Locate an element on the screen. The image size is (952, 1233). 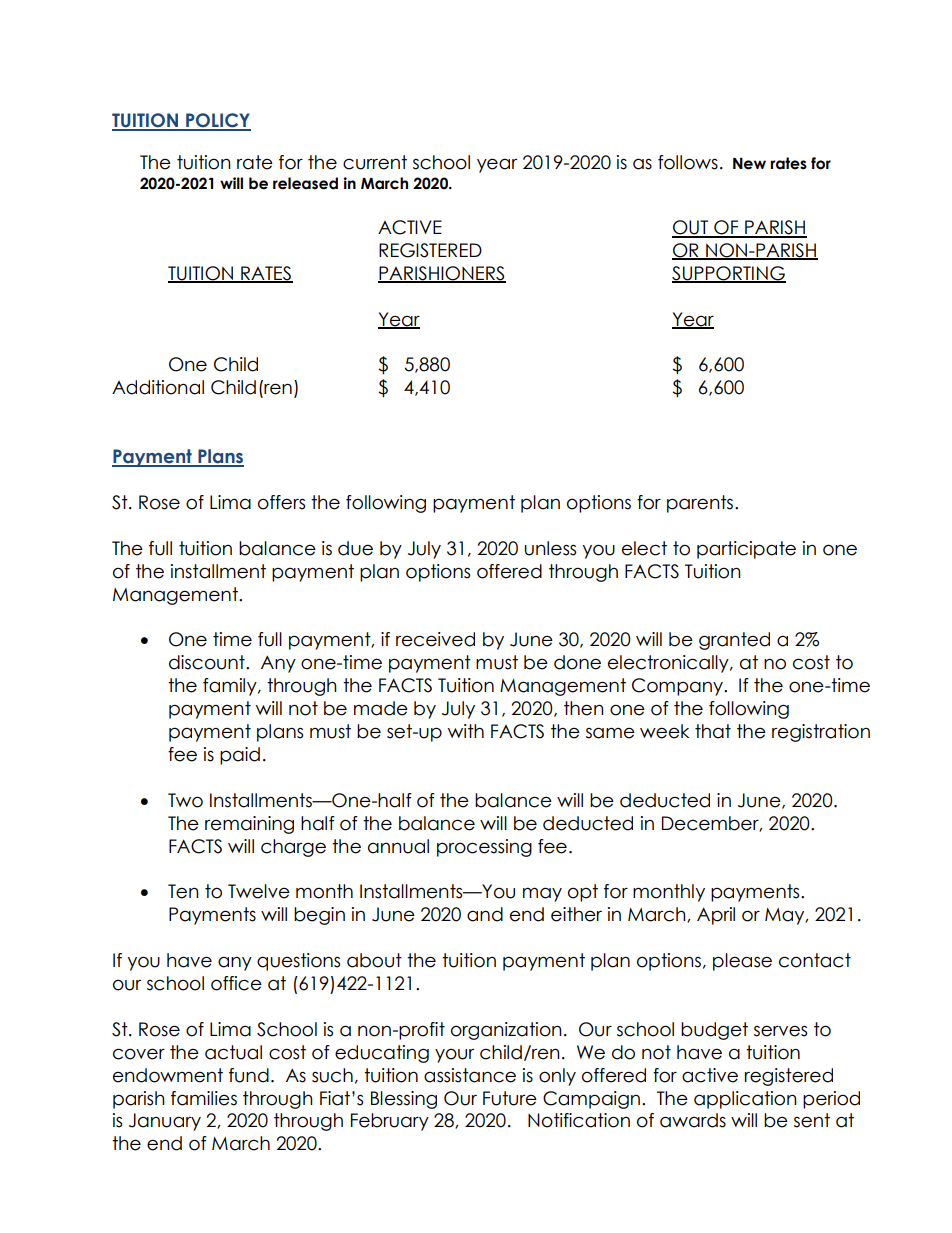
families is located at coordinates (204, 1098).
